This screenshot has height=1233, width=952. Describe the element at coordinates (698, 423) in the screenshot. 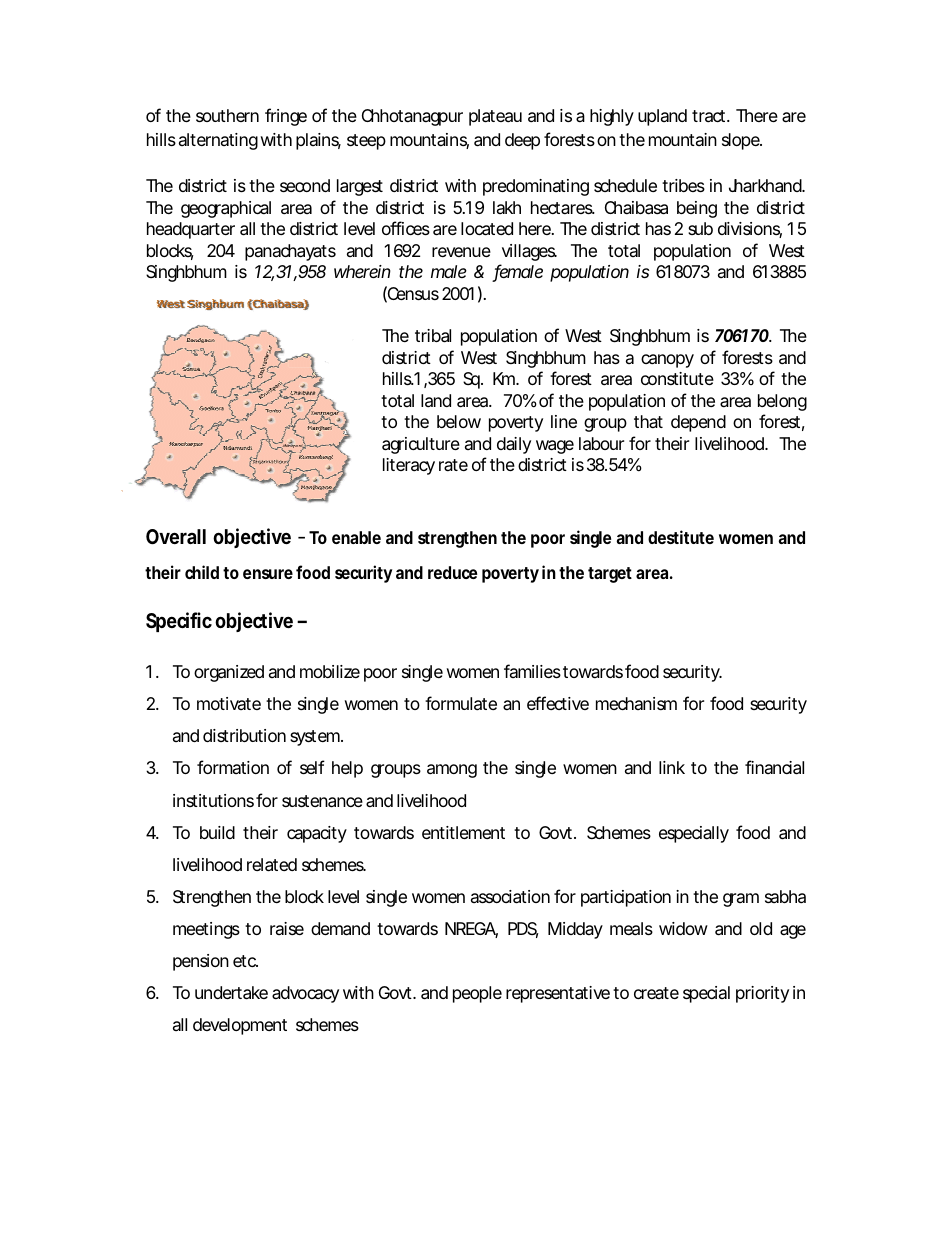

I see `depend` at that location.
